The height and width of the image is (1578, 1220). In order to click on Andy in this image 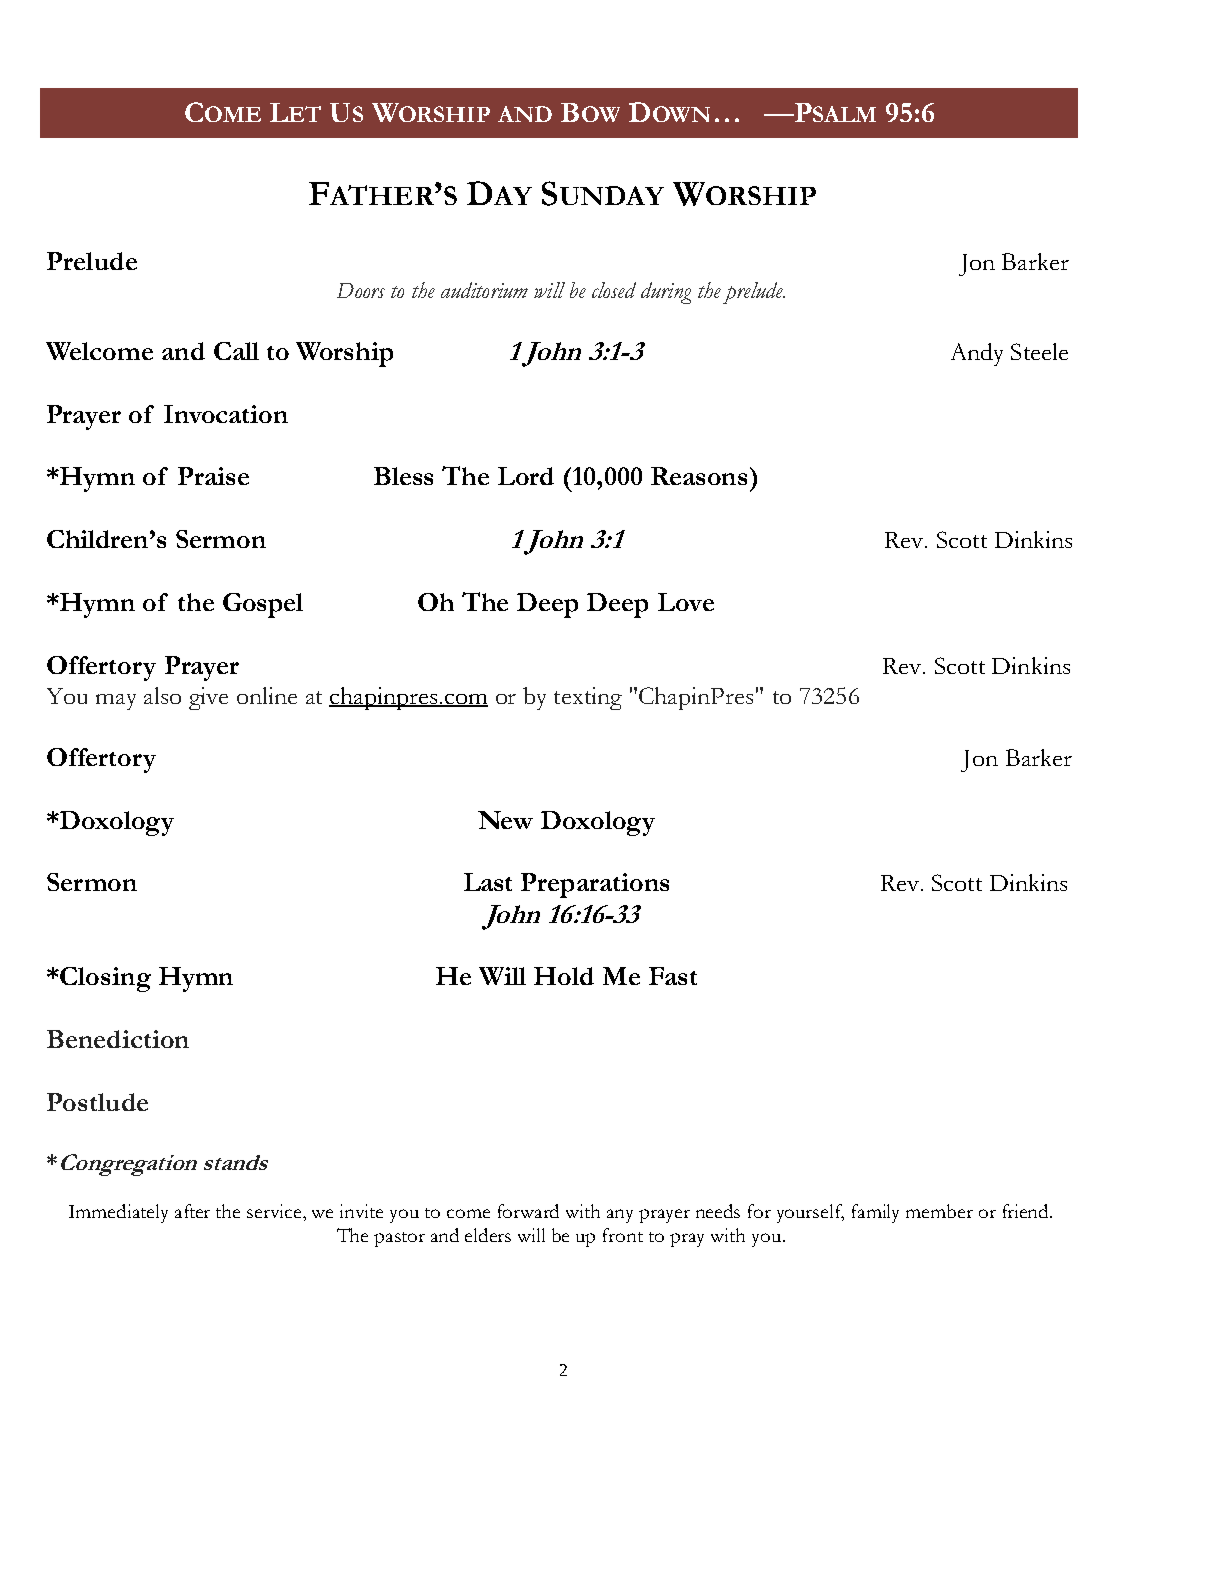, I will do `click(977, 354)`.
